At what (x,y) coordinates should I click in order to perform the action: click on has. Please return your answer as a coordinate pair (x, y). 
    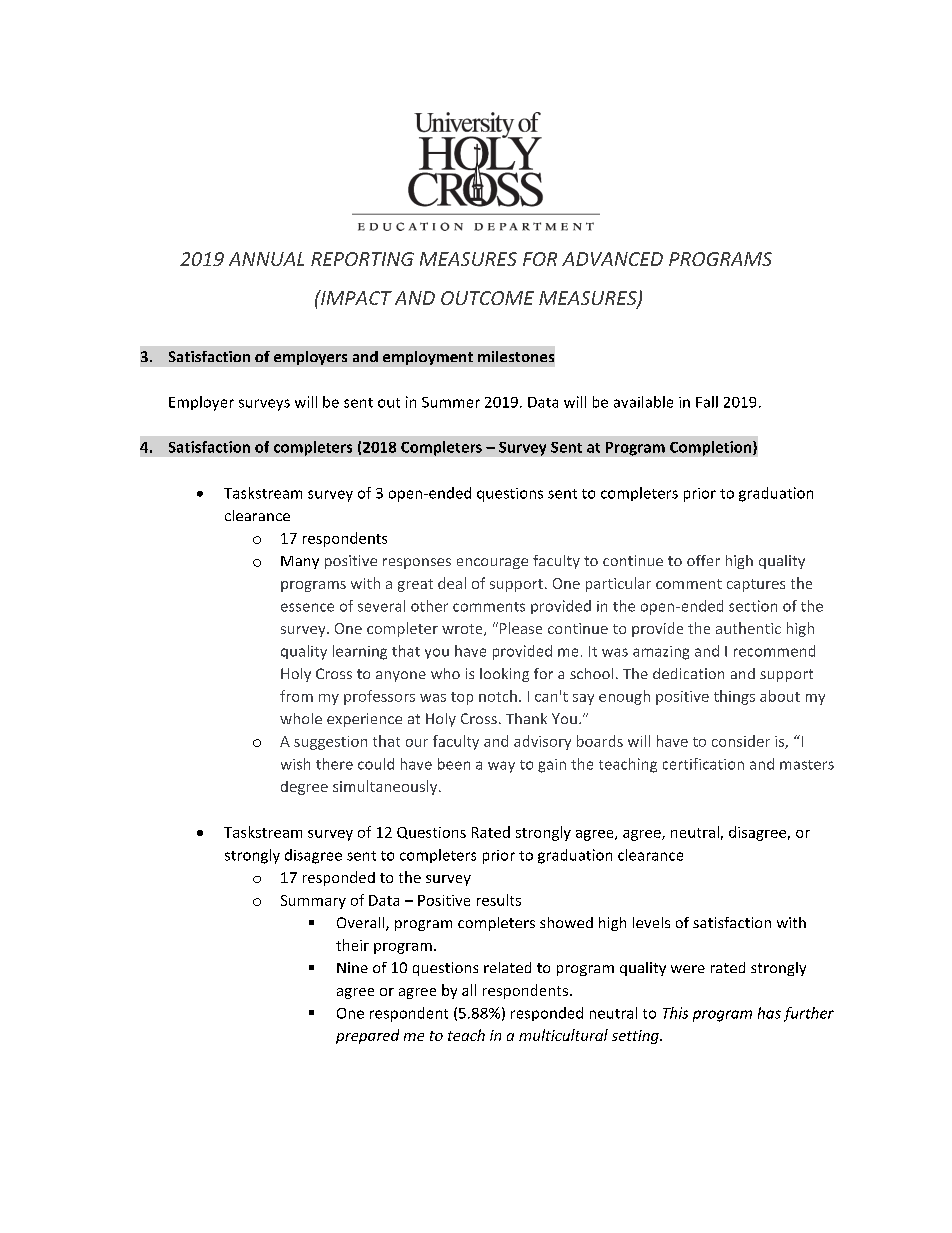
    Looking at the image, I should click on (769, 1013).
